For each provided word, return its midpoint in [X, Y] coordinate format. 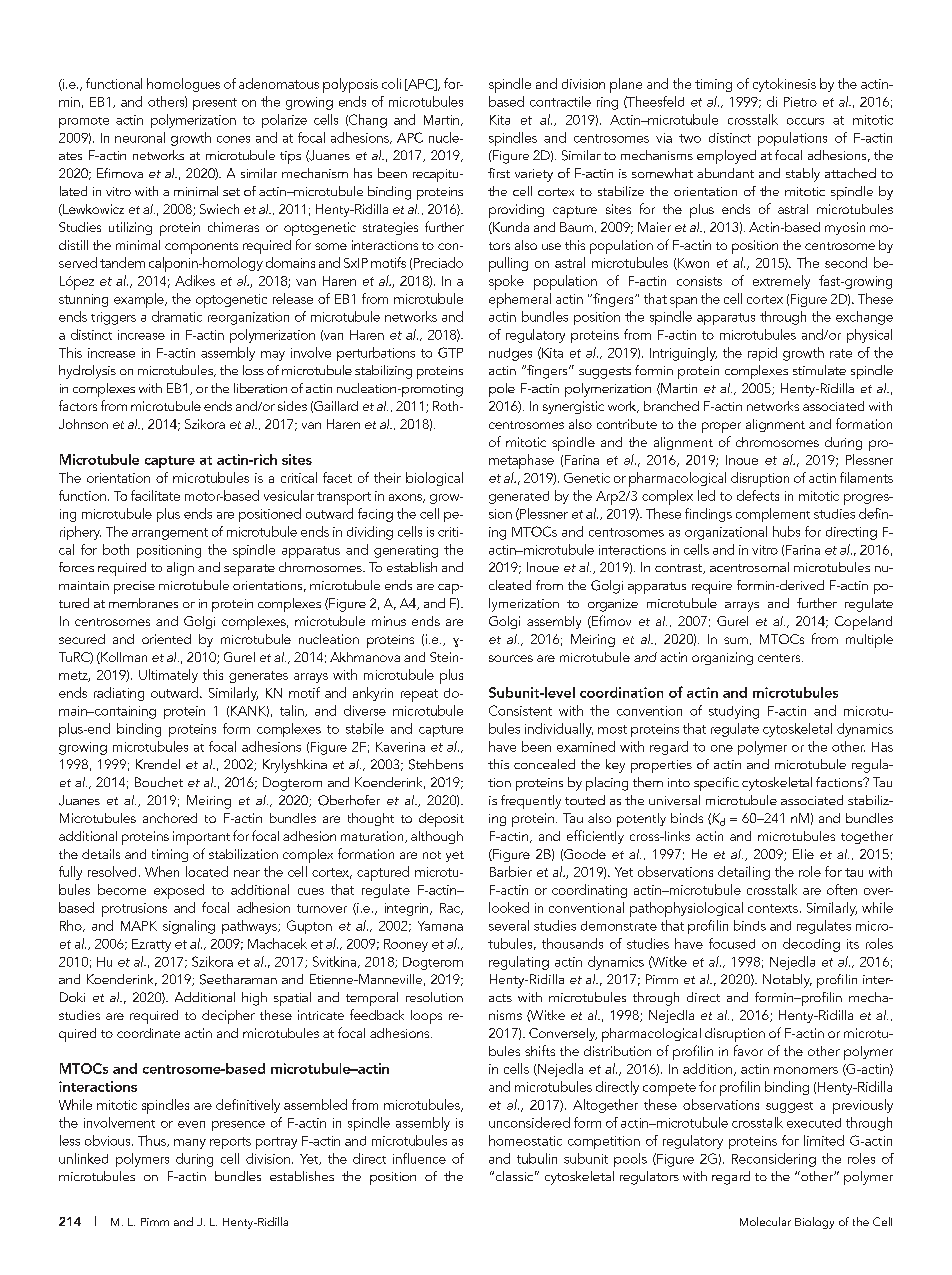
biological [434, 479]
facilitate [155, 495]
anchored [170, 818]
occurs [805, 121]
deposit [441, 820]
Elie [803, 854]
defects [758, 495]
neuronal [140, 137]
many [190, 1144]
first [499, 173]
